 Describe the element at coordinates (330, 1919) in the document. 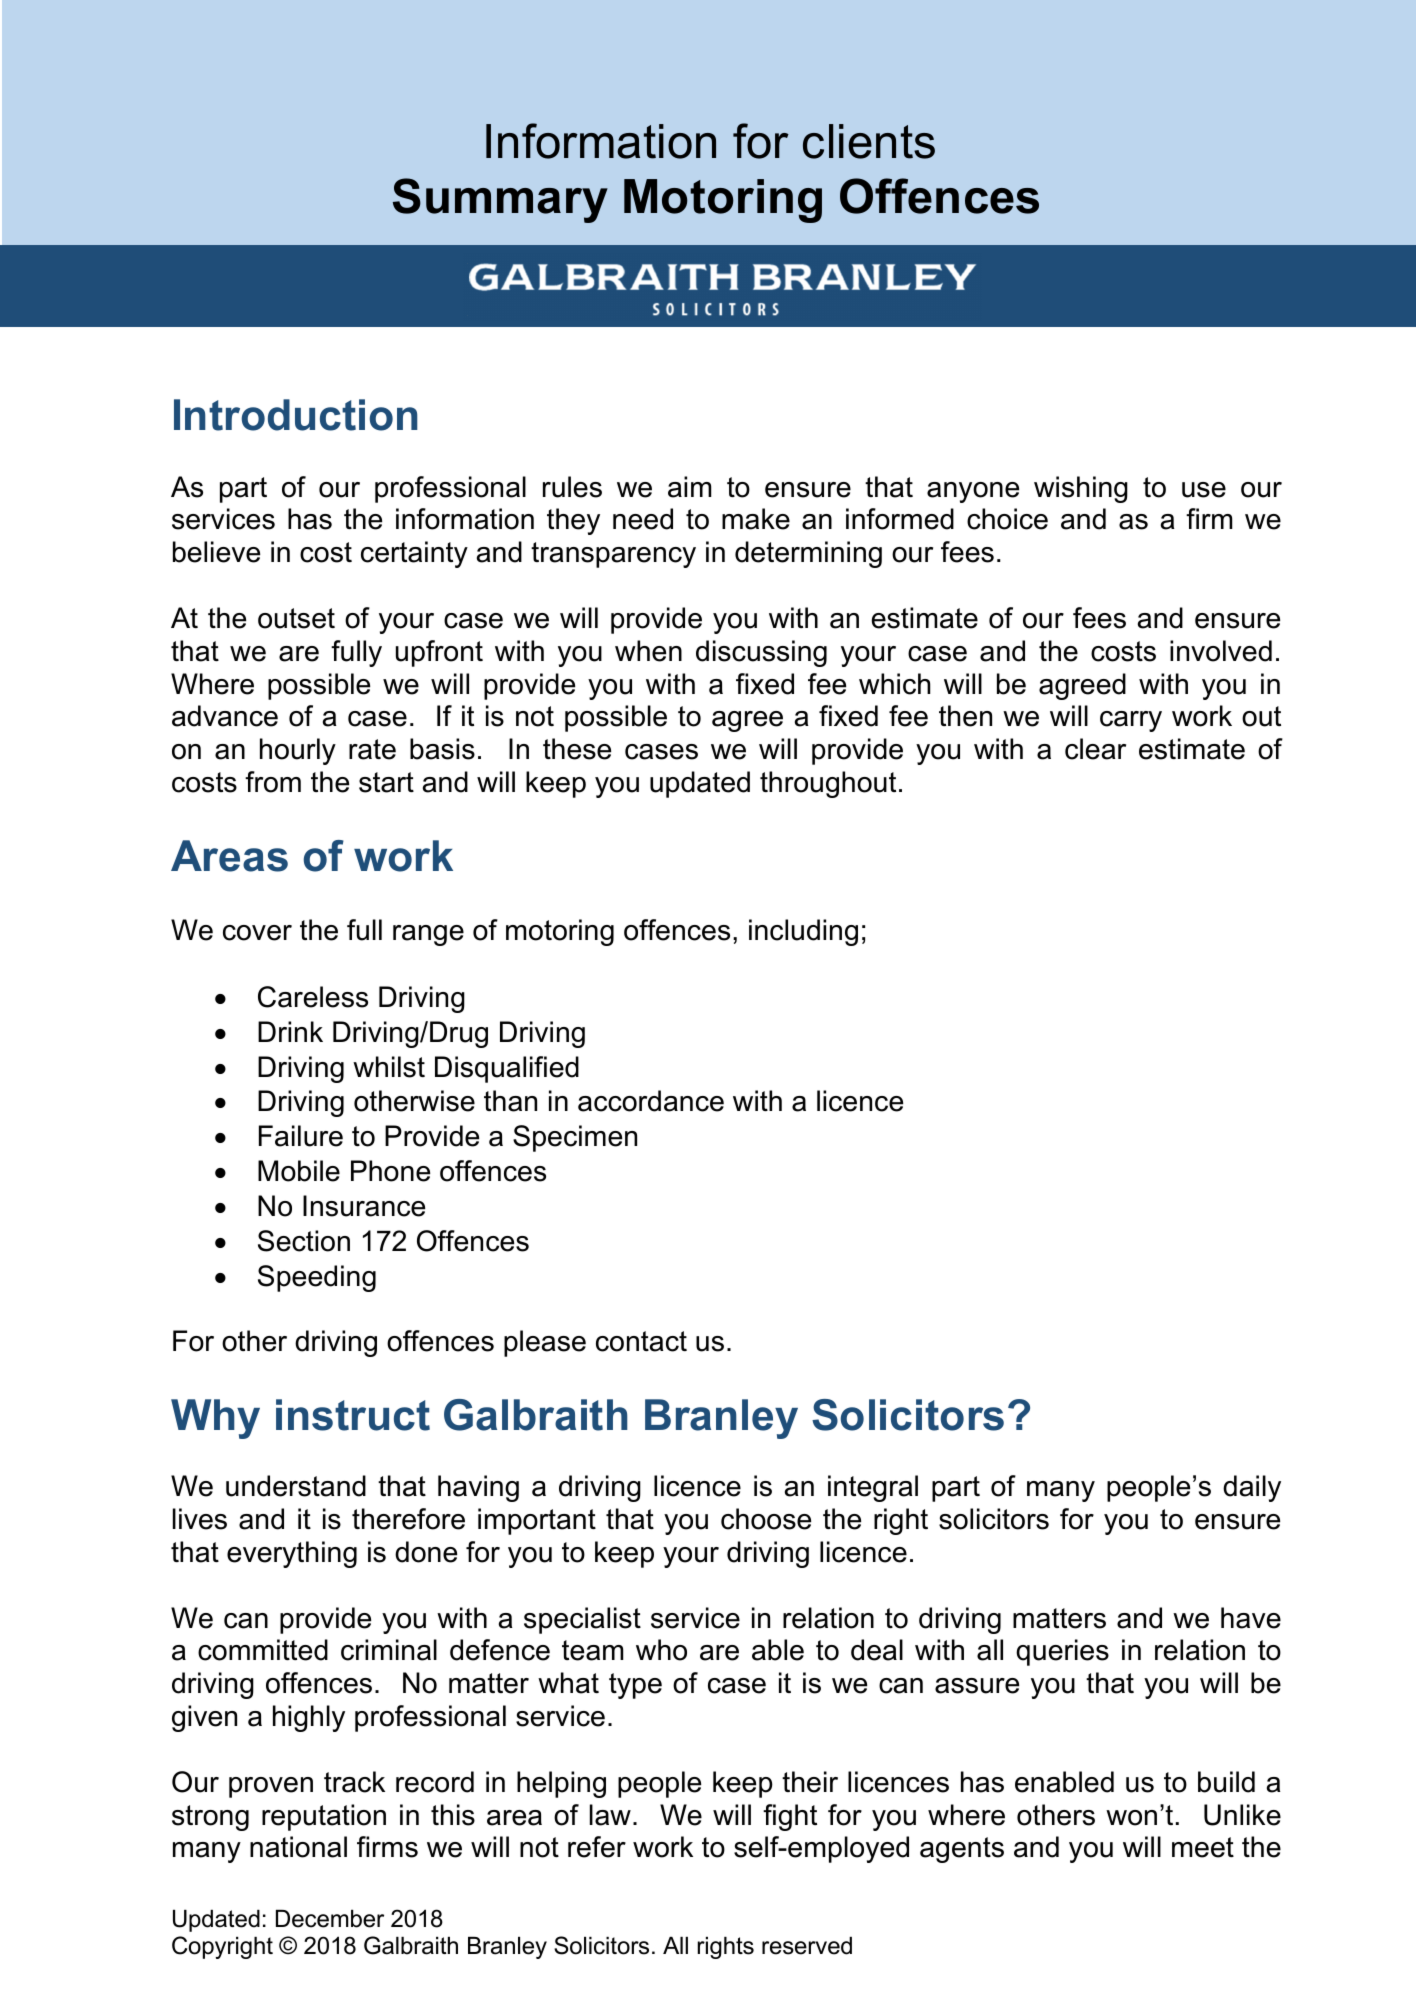

I see `December` at that location.
